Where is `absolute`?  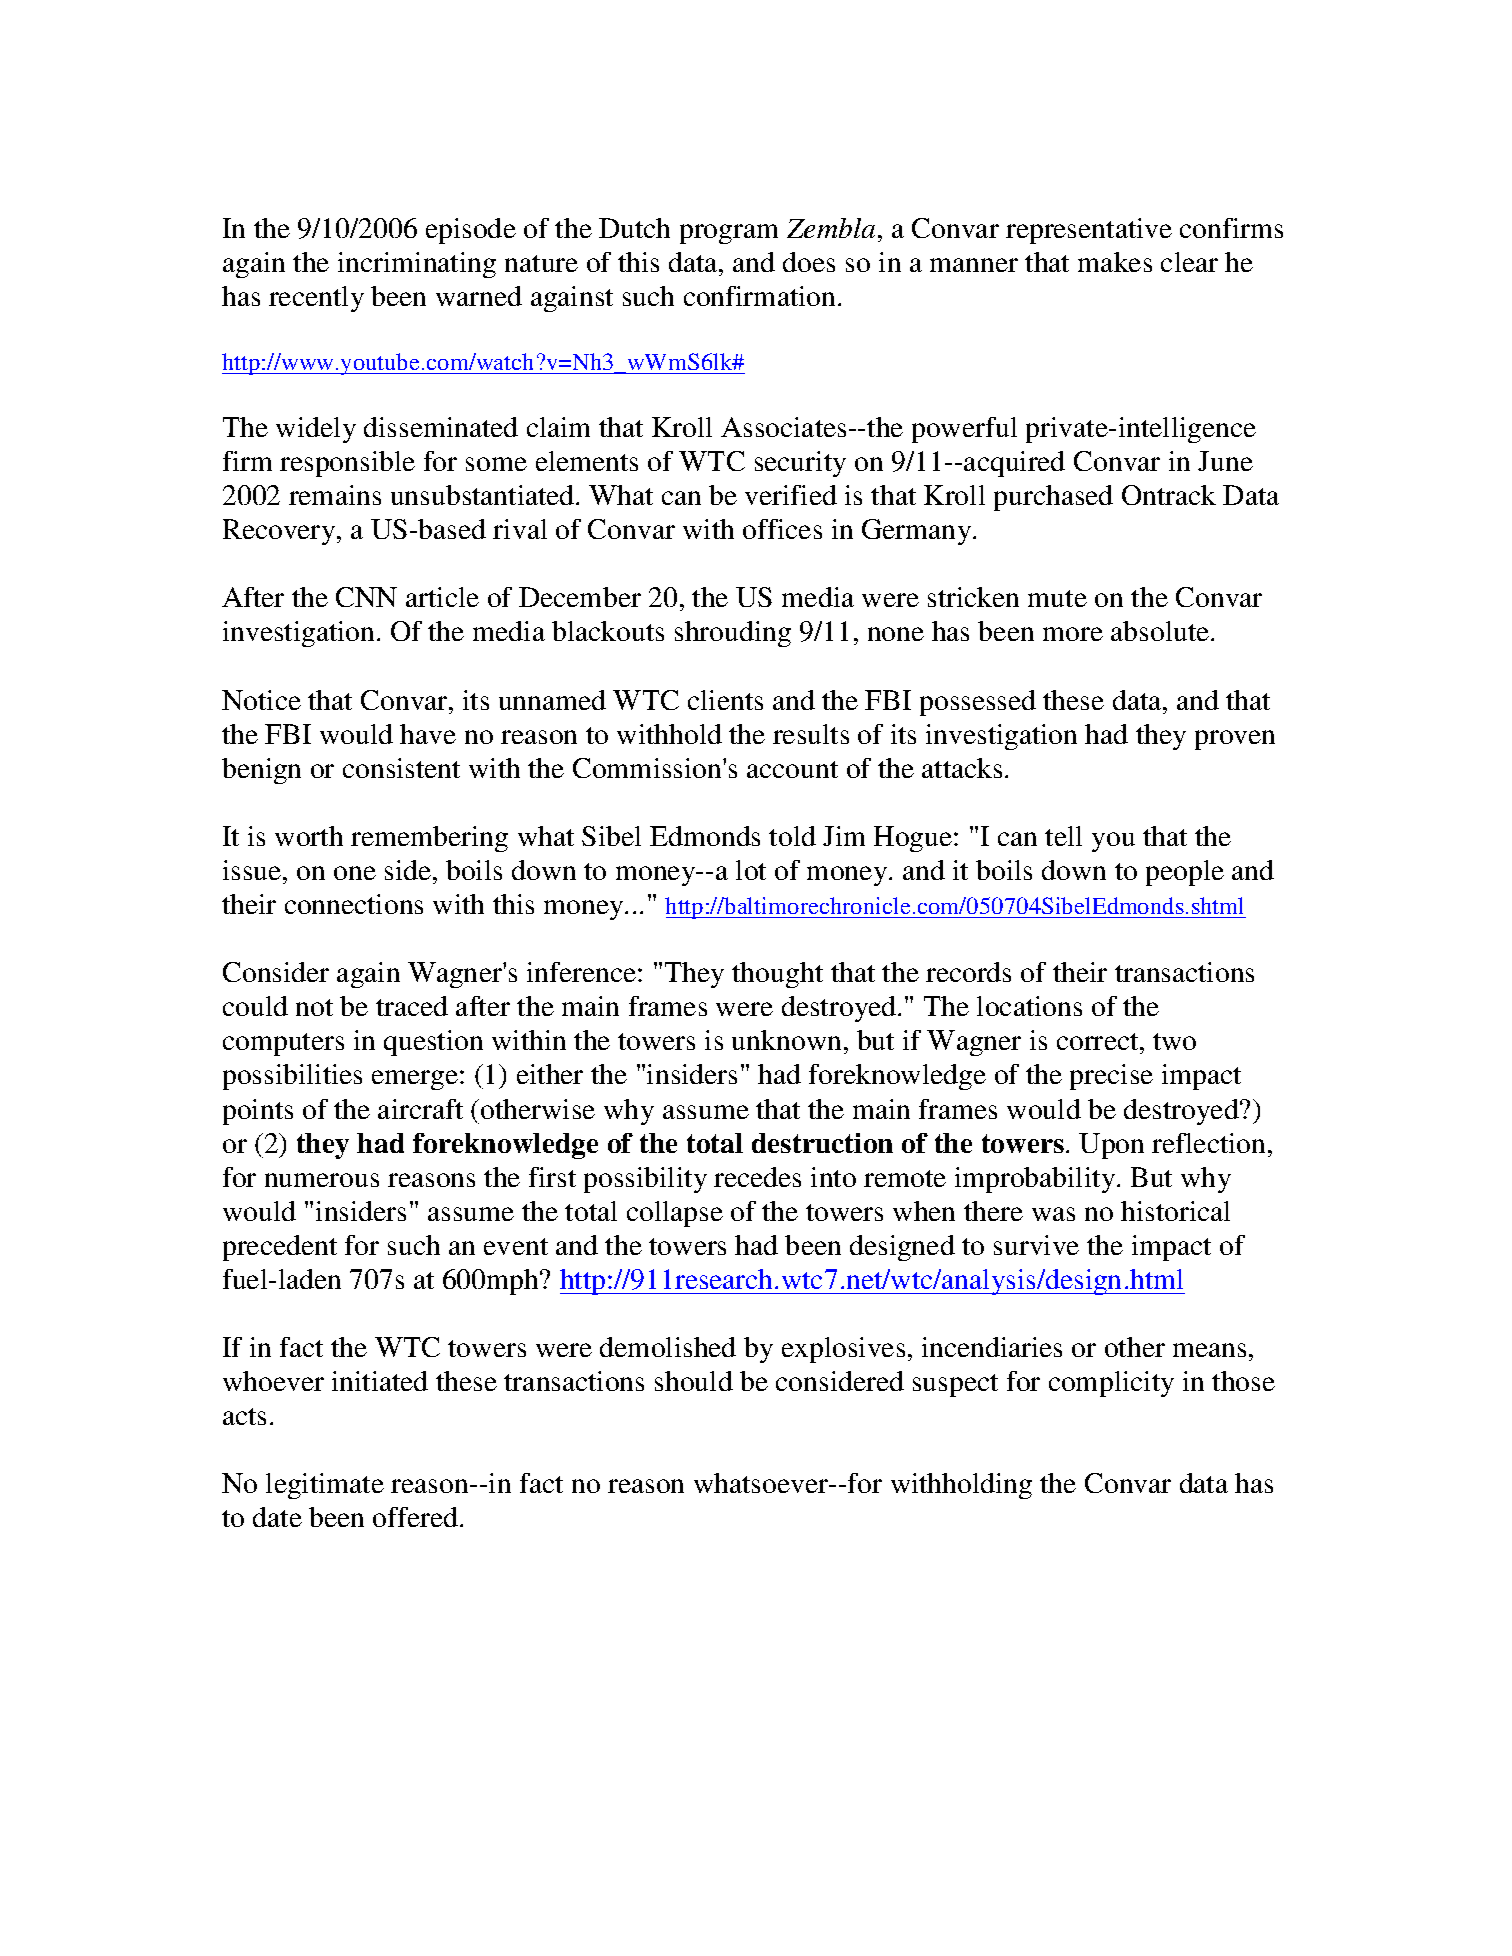 absolute is located at coordinates (1161, 631).
